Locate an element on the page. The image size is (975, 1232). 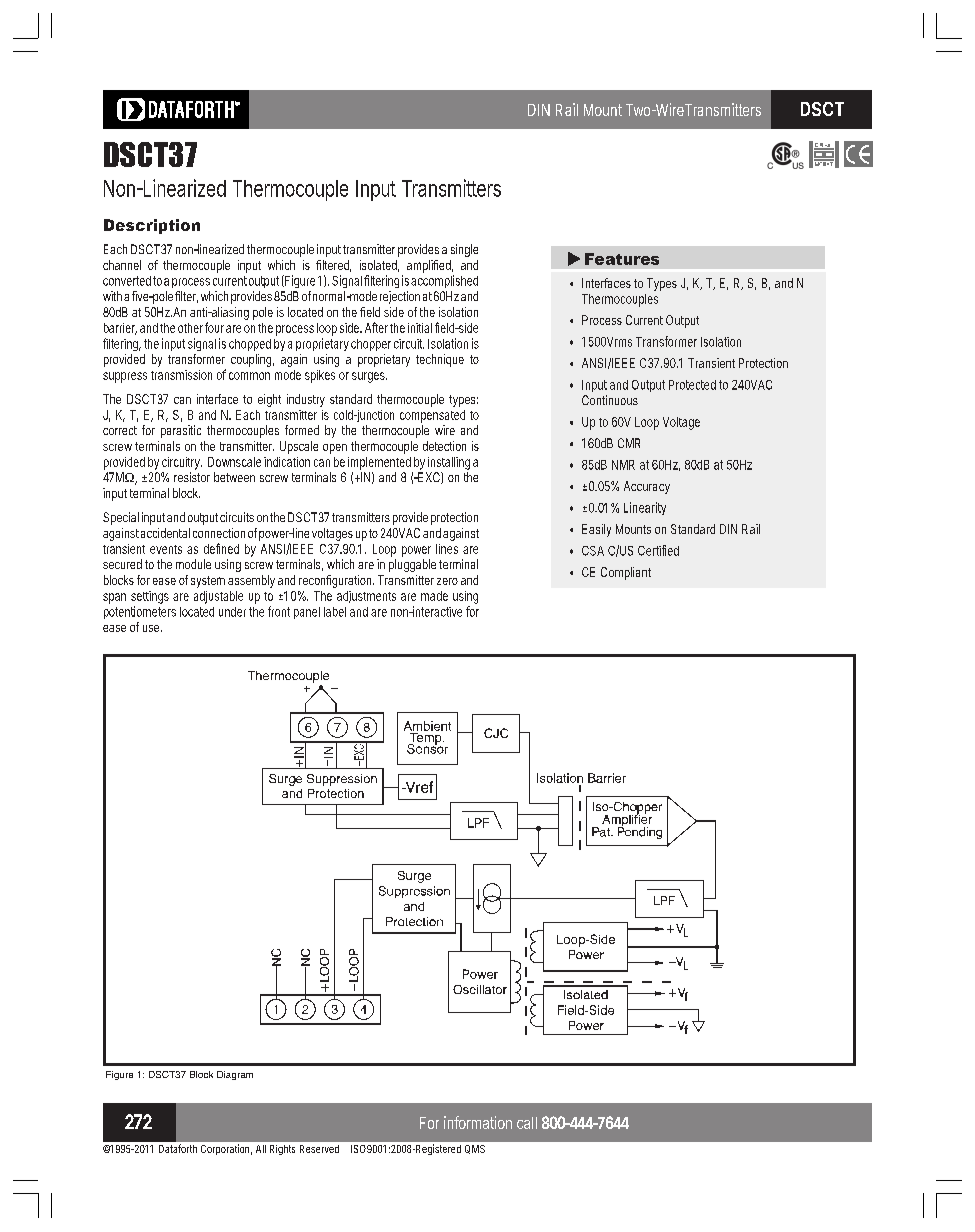
Diagram is located at coordinates (235, 1075).
